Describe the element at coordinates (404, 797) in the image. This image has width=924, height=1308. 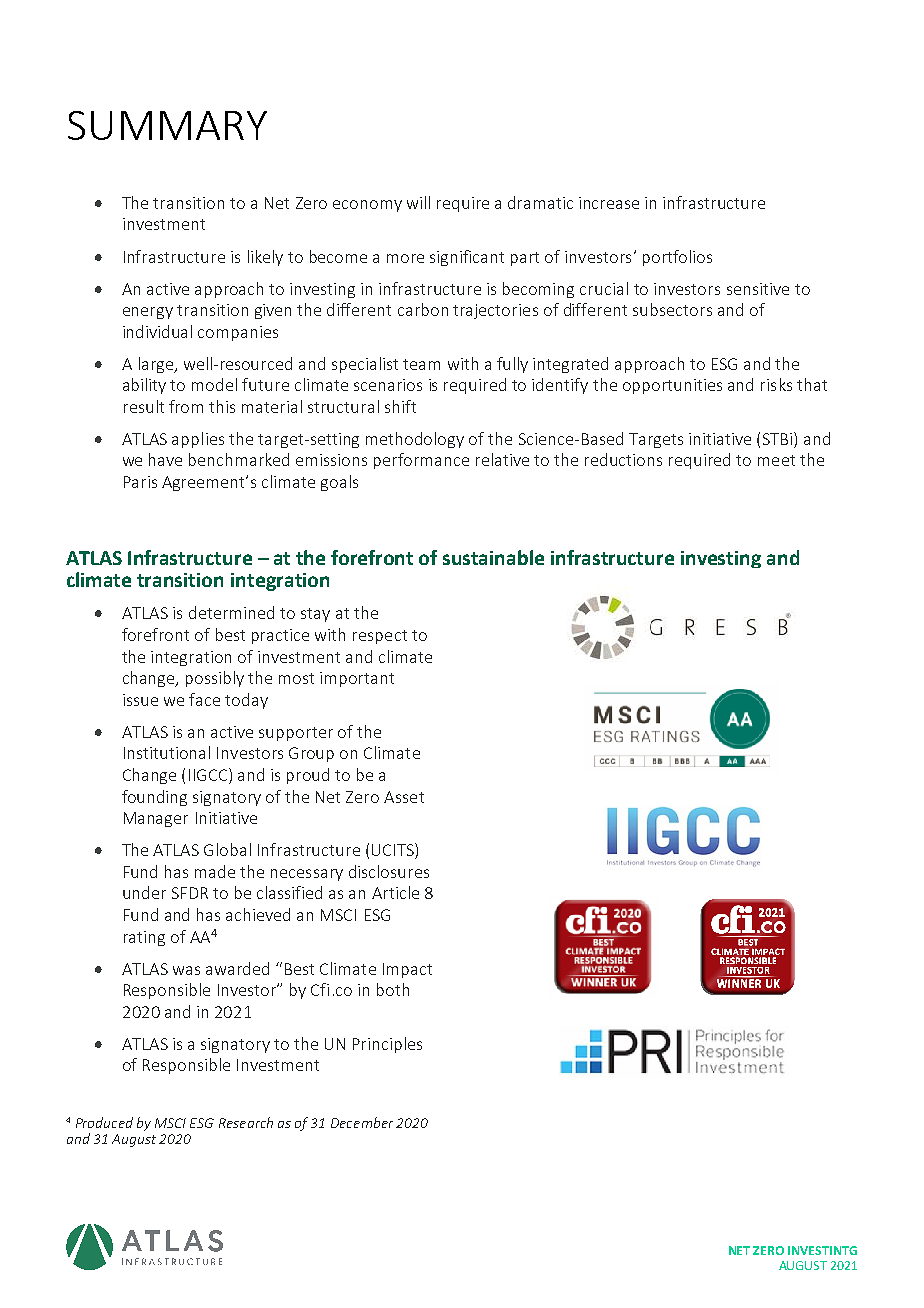
I see `Asset` at that location.
